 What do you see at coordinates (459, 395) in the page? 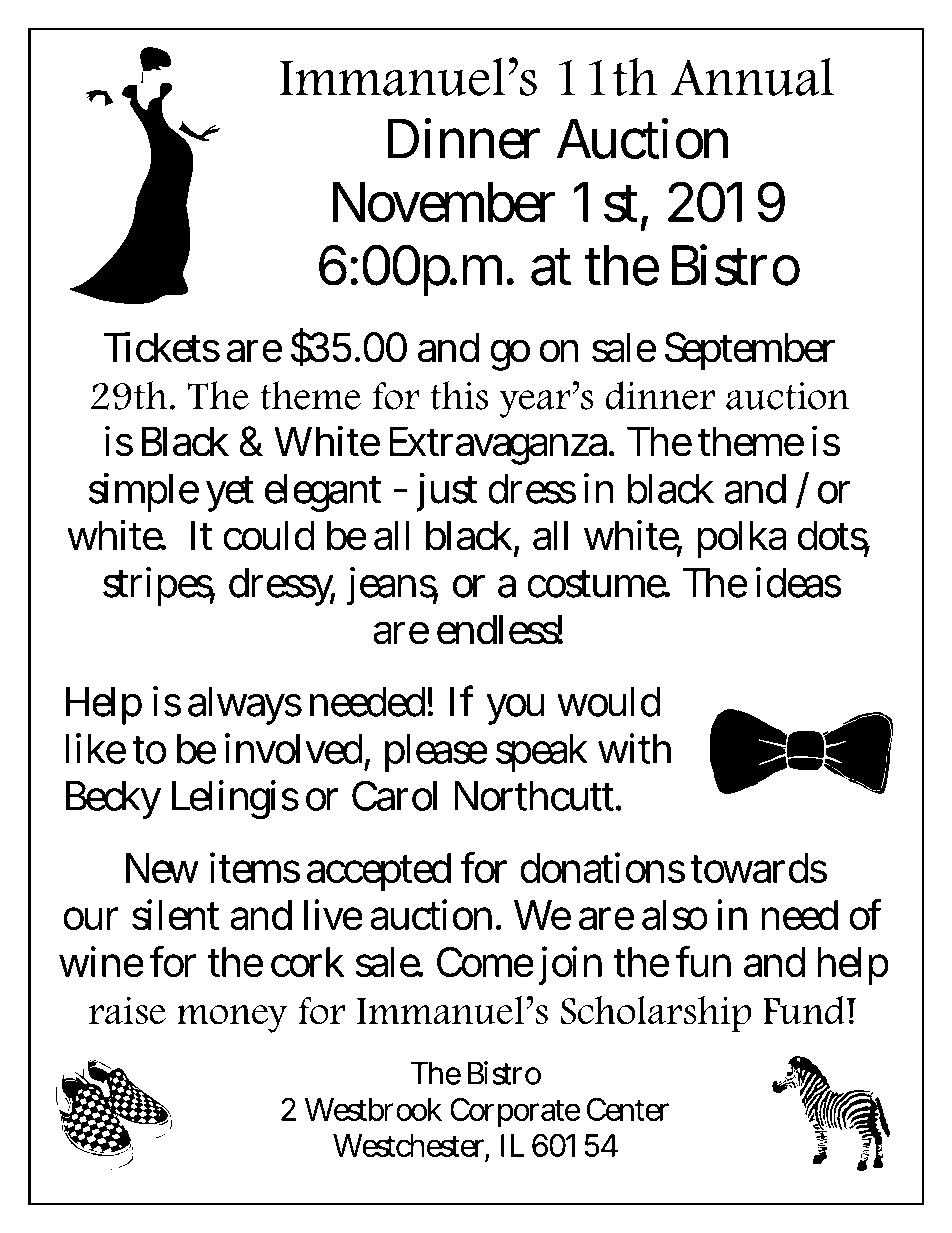
I see `this` at bounding box center [459, 395].
